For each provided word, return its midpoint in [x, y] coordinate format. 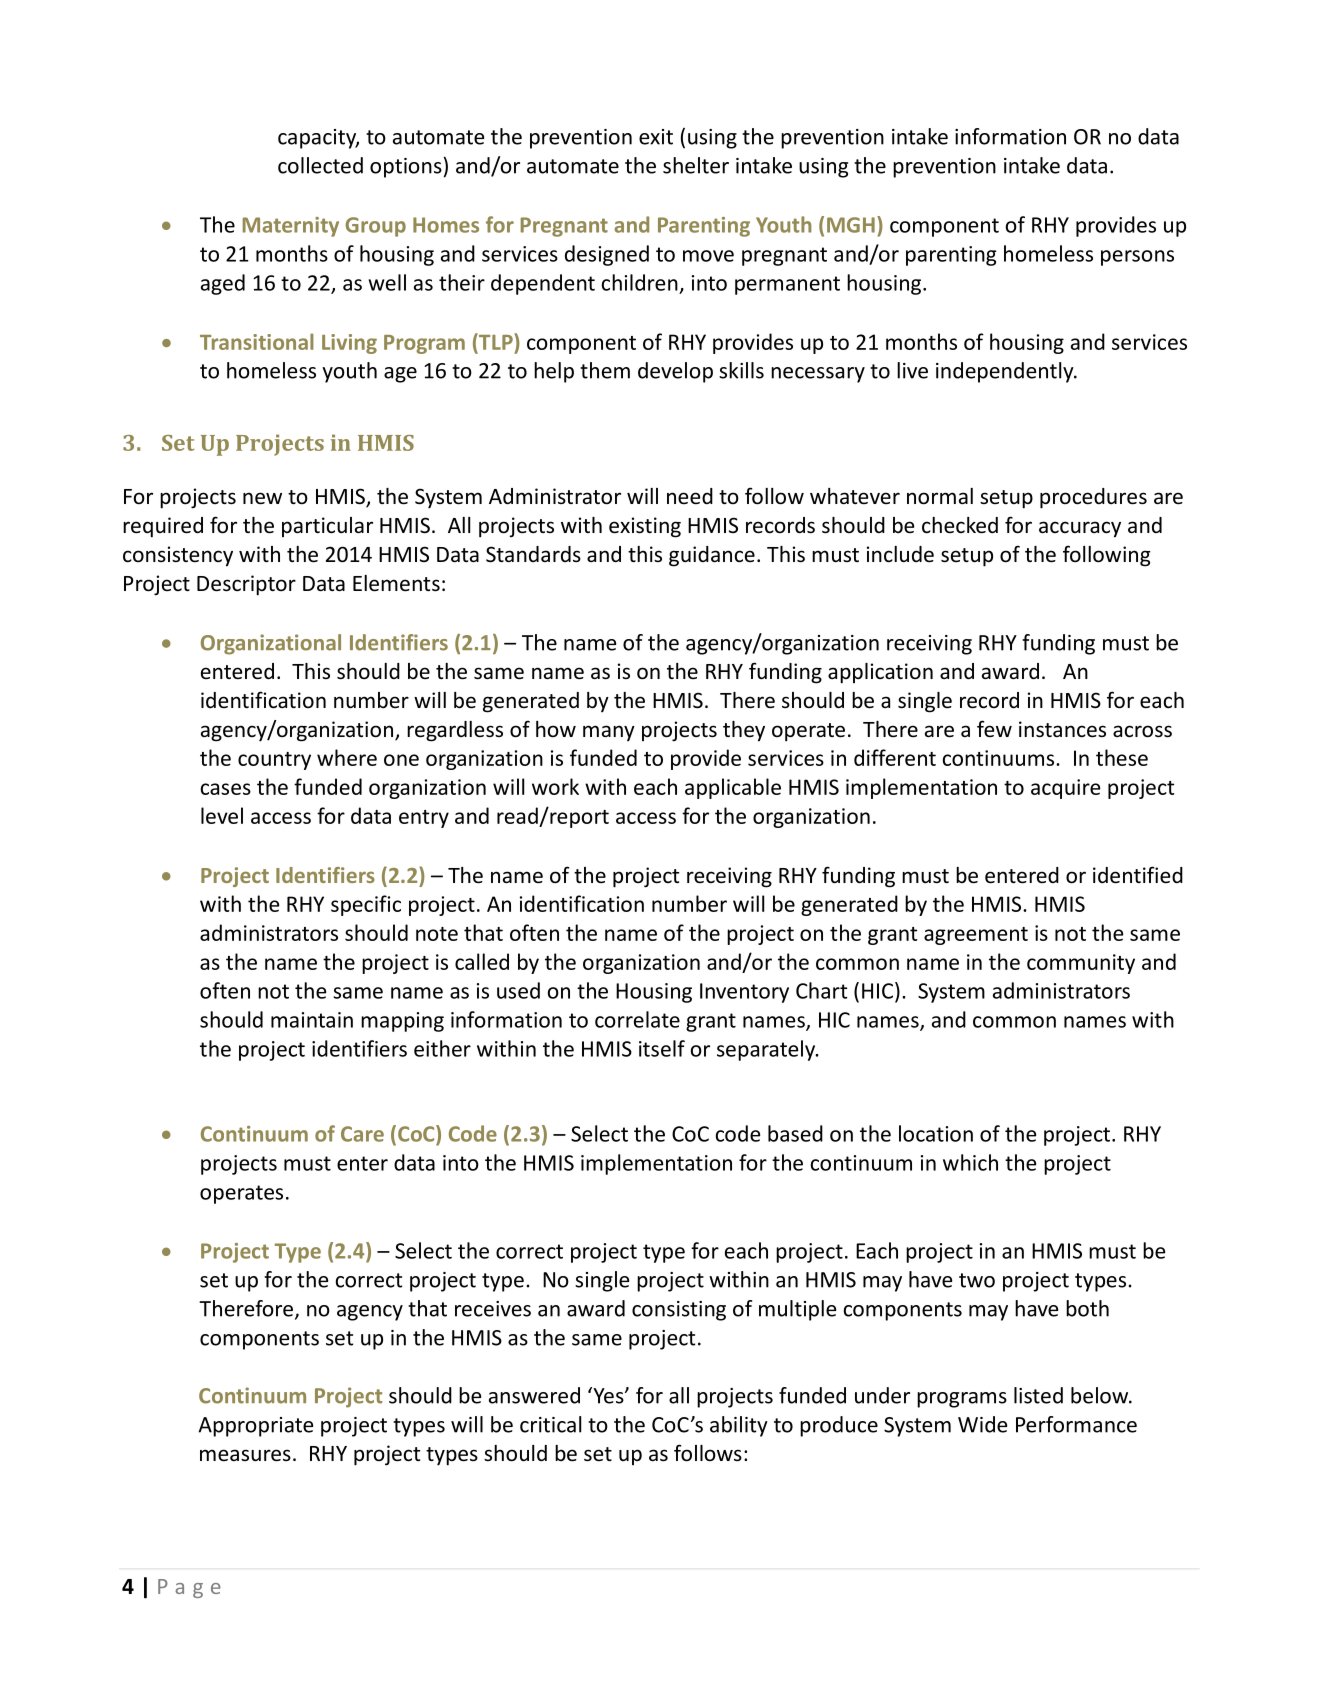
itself [662, 1048]
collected [320, 165]
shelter [696, 165]
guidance [712, 556]
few [994, 729]
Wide [982, 1424]
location [936, 1133]
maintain [312, 1020]
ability [739, 1426]
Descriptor [246, 585]
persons [1137, 258]
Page [189, 1588]
